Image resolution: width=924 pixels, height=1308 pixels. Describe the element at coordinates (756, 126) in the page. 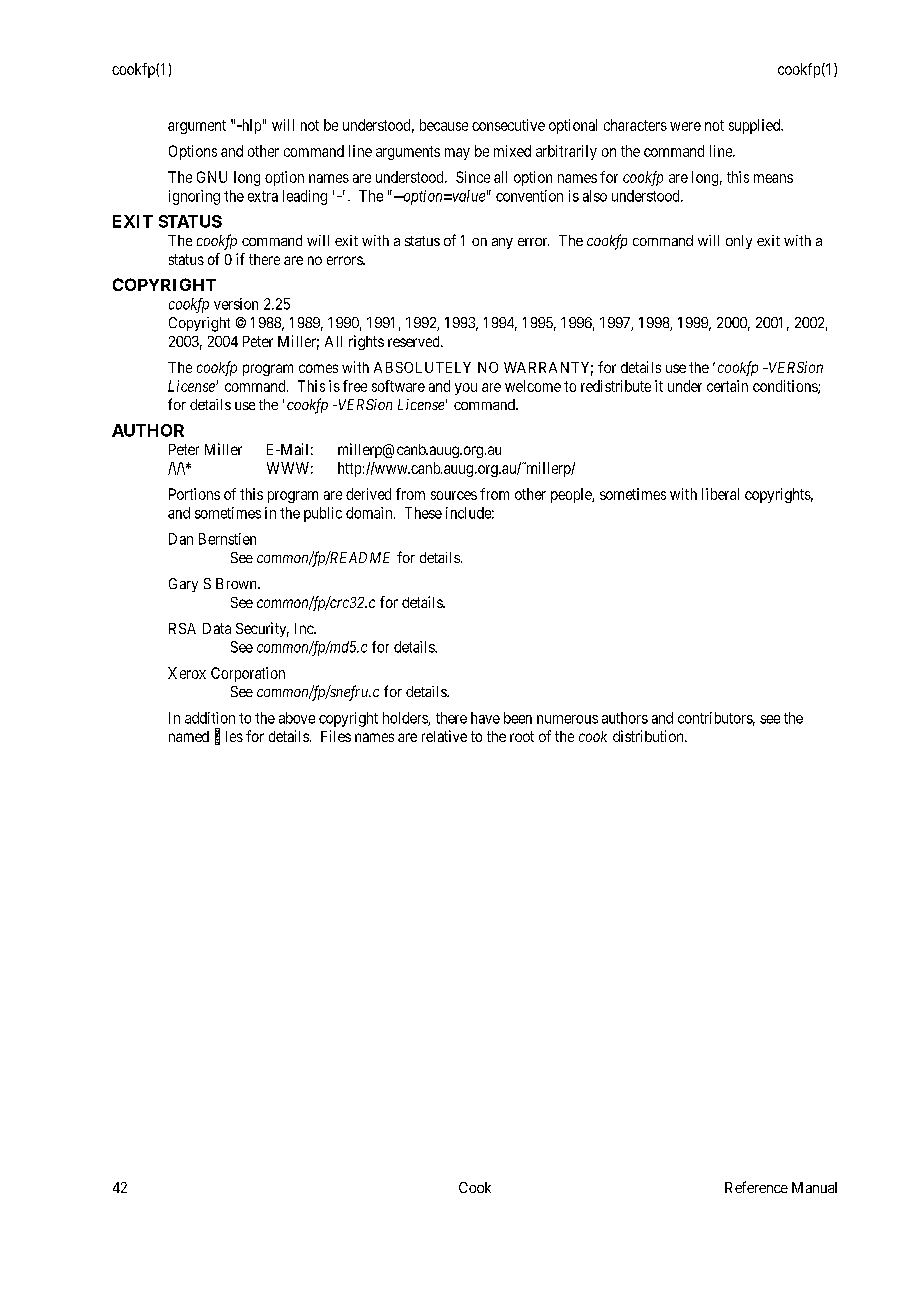

I see `supplied` at that location.
